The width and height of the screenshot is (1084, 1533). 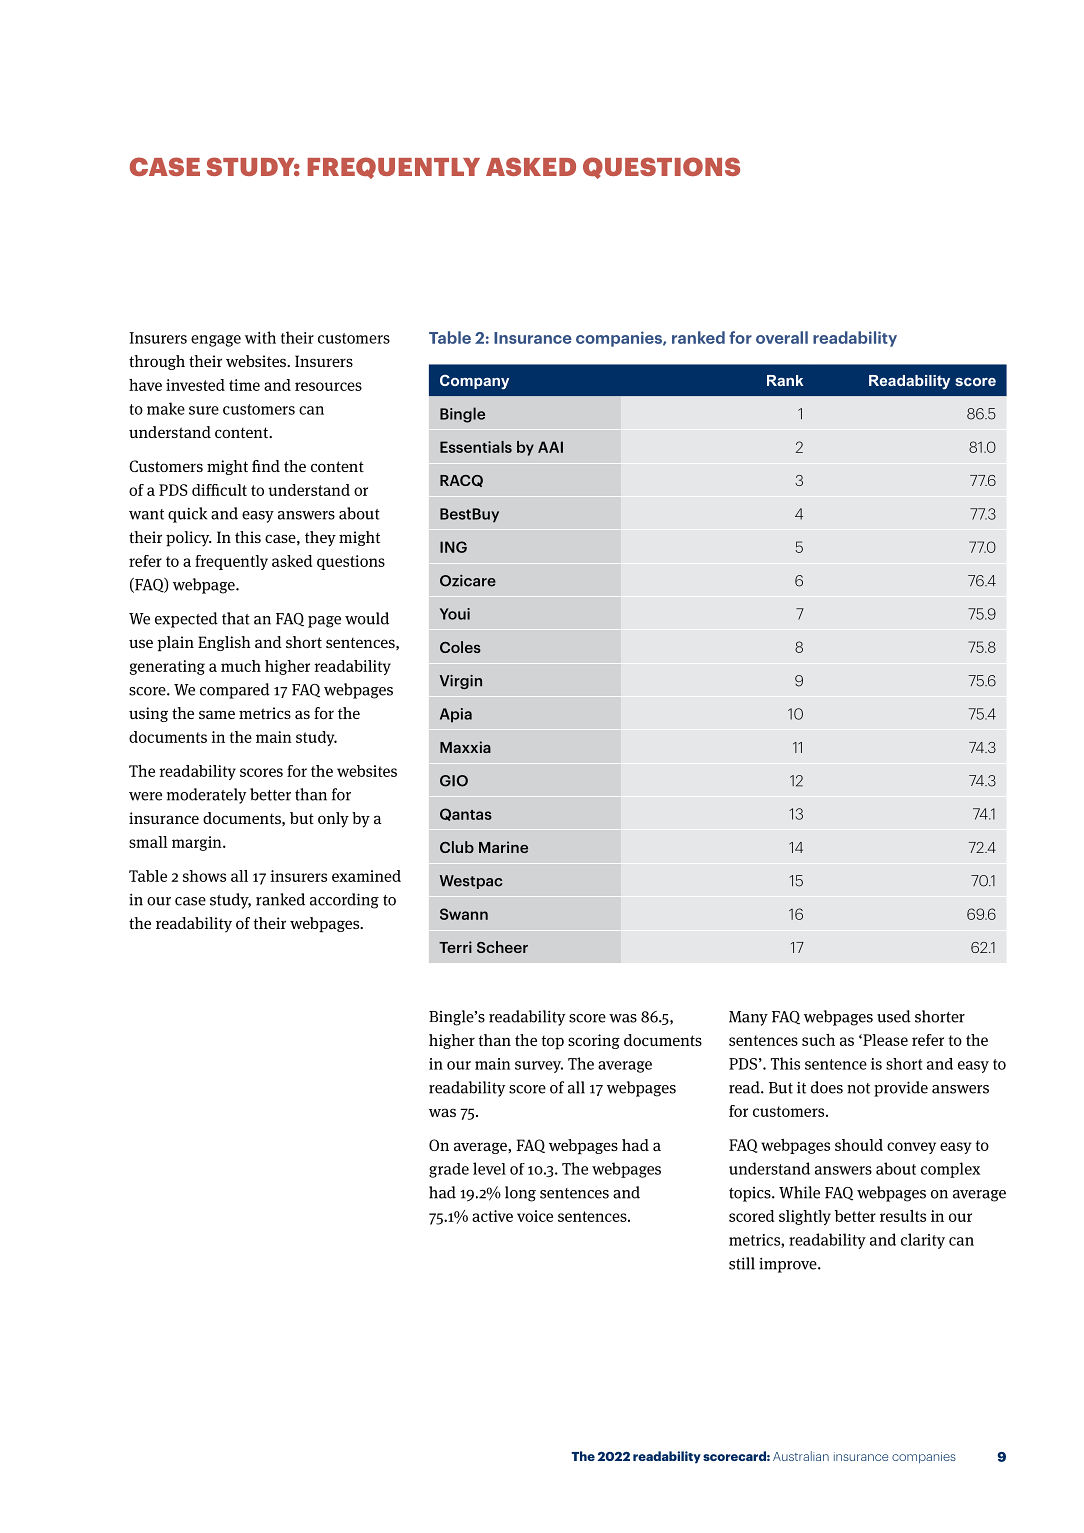 I want to click on Westpac, so click(x=471, y=882).
